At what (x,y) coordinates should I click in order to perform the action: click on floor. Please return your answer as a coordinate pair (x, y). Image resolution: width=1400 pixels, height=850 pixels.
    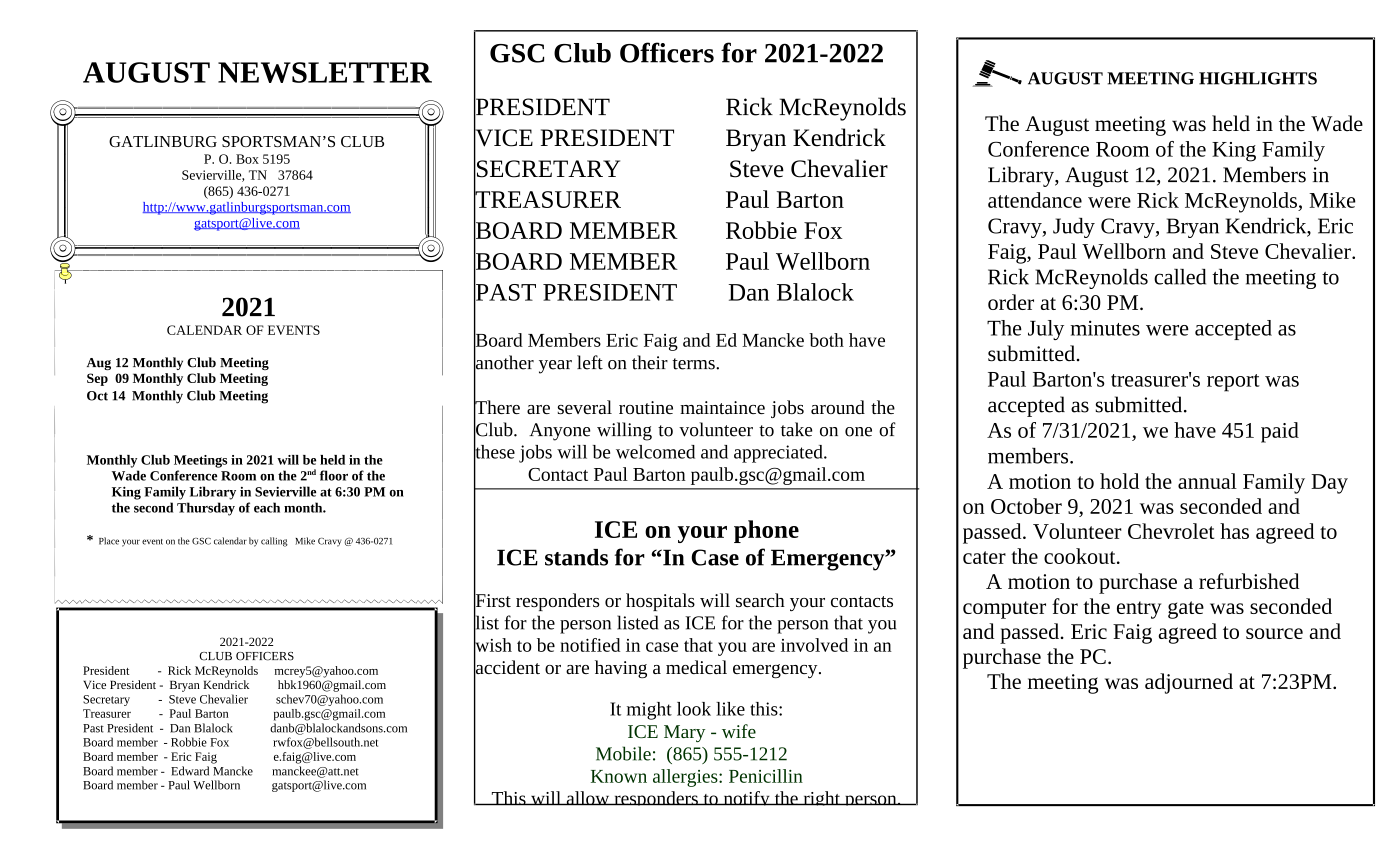
    Looking at the image, I should click on (334, 475).
